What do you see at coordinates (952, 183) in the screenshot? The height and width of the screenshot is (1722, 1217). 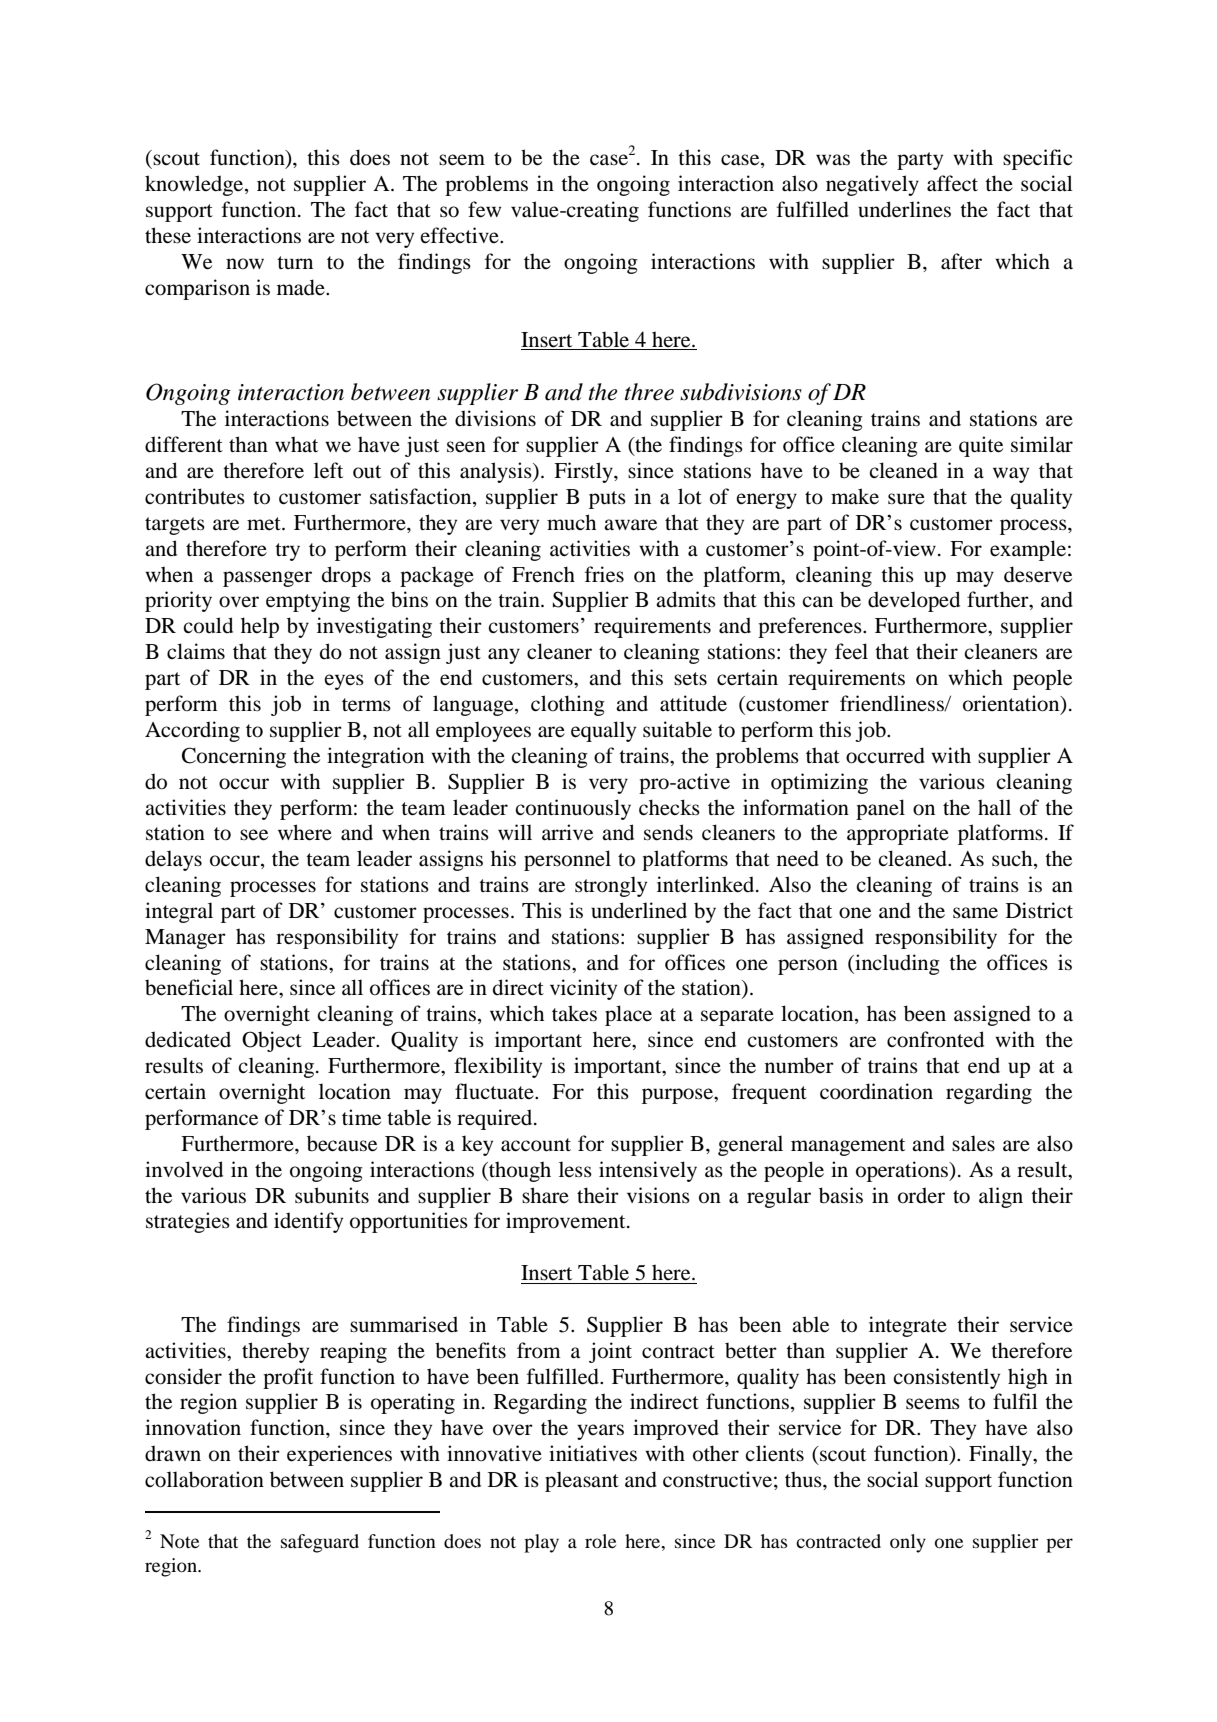 I see `affect` at bounding box center [952, 183].
